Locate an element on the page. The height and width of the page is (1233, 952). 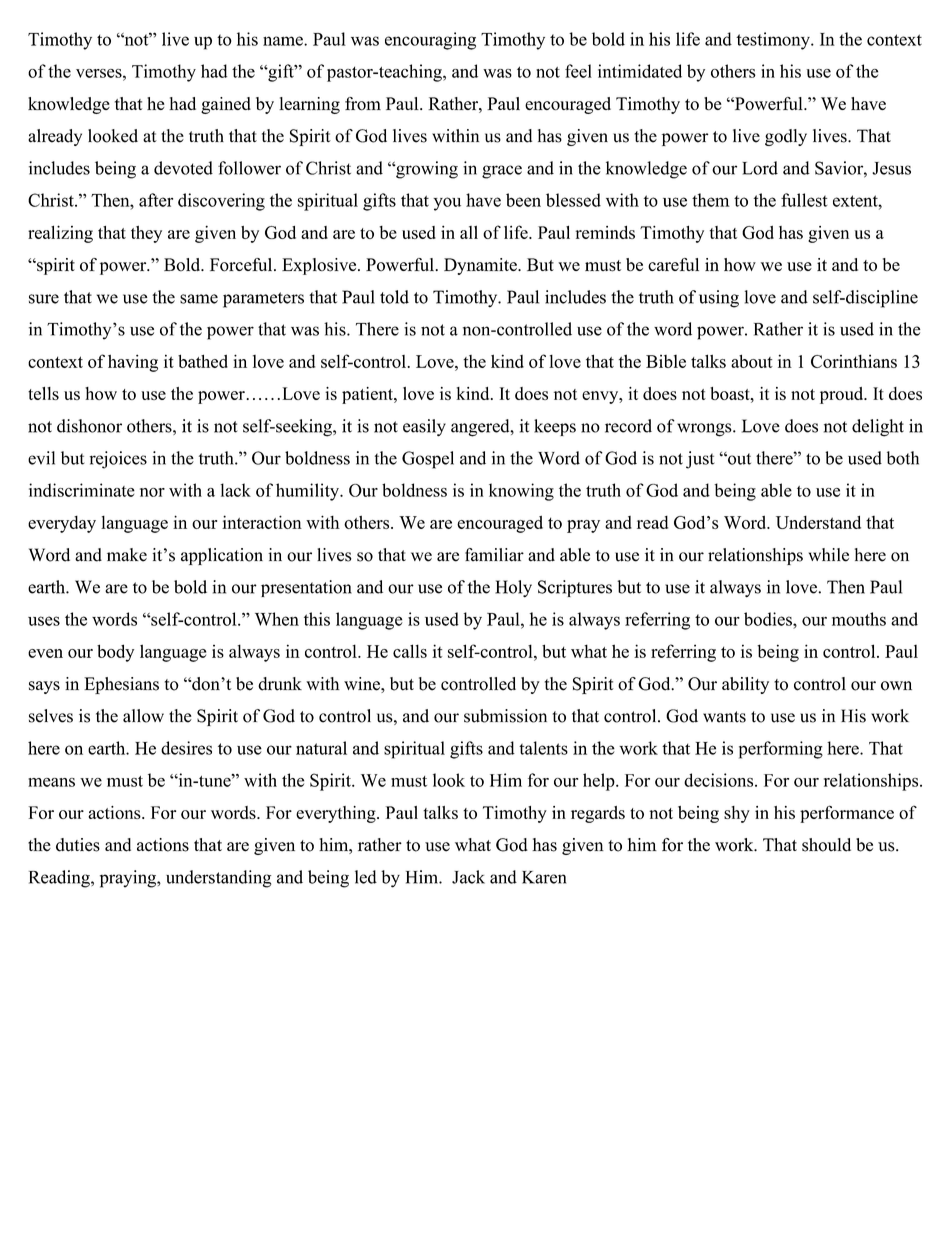
they is located at coordinates (146, 234).
